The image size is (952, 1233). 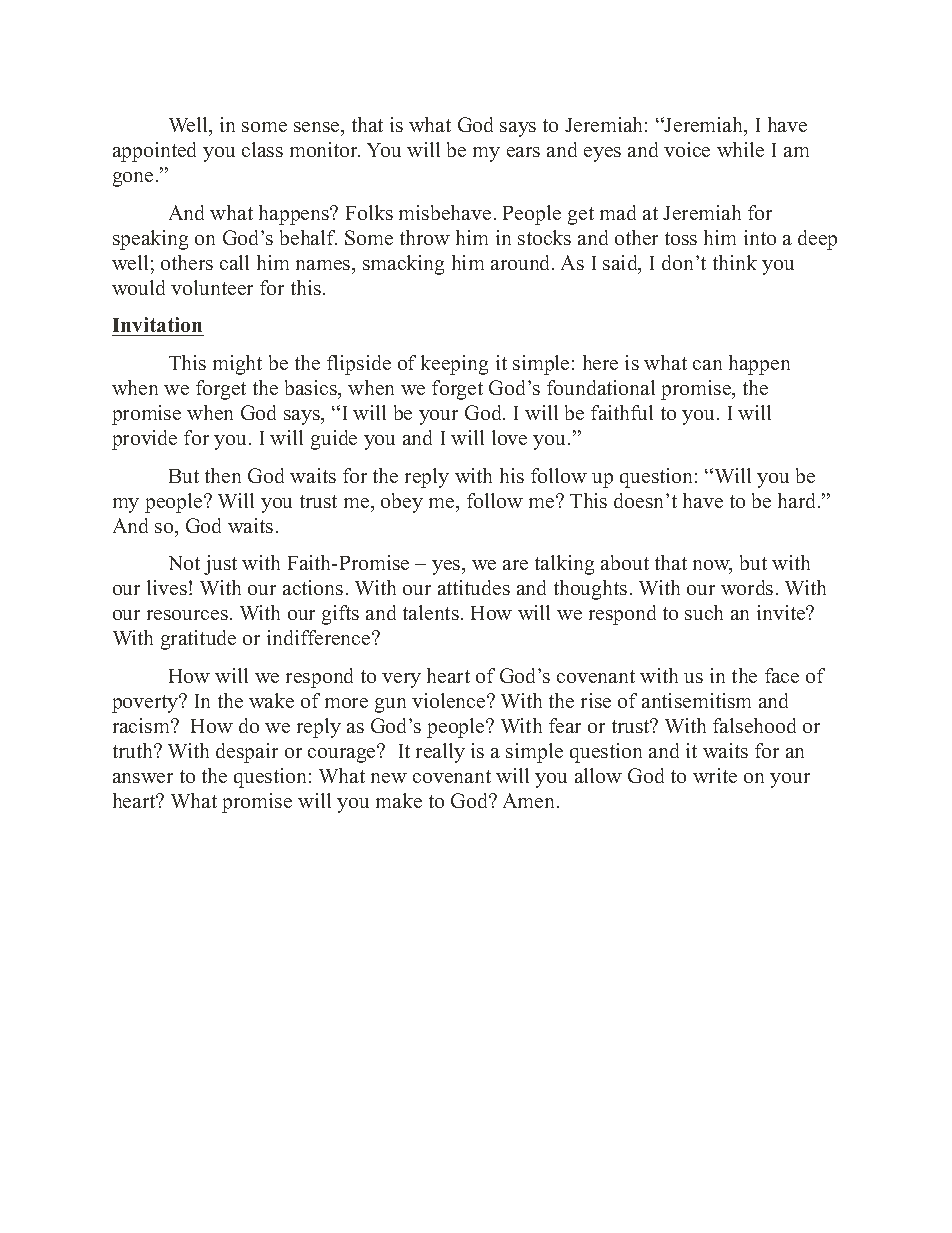 What do you see at coordinates (509, 437) in the document?
I see `love` at bounding box center [509, 437].
